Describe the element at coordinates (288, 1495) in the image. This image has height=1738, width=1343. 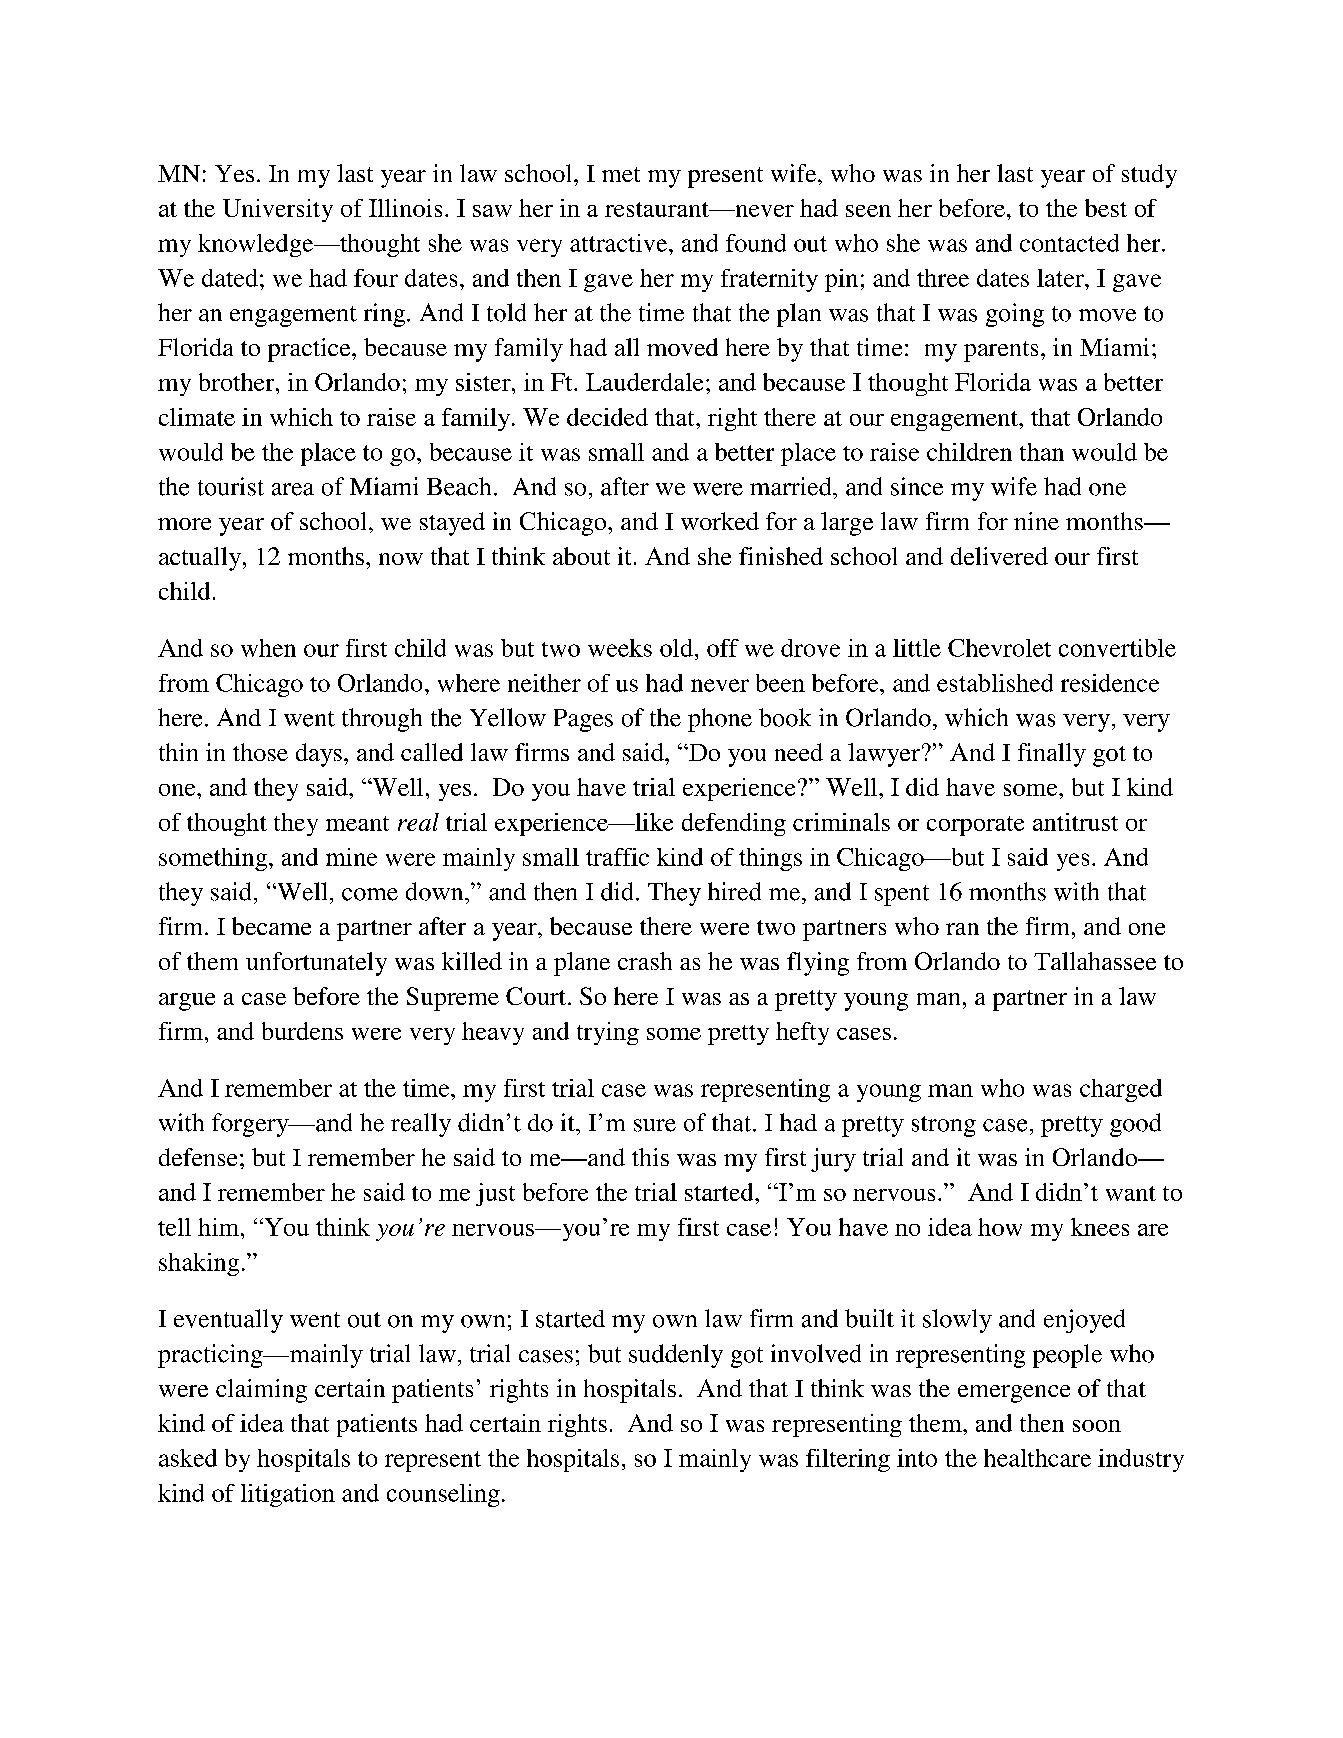
I see `litigation` at that location.
